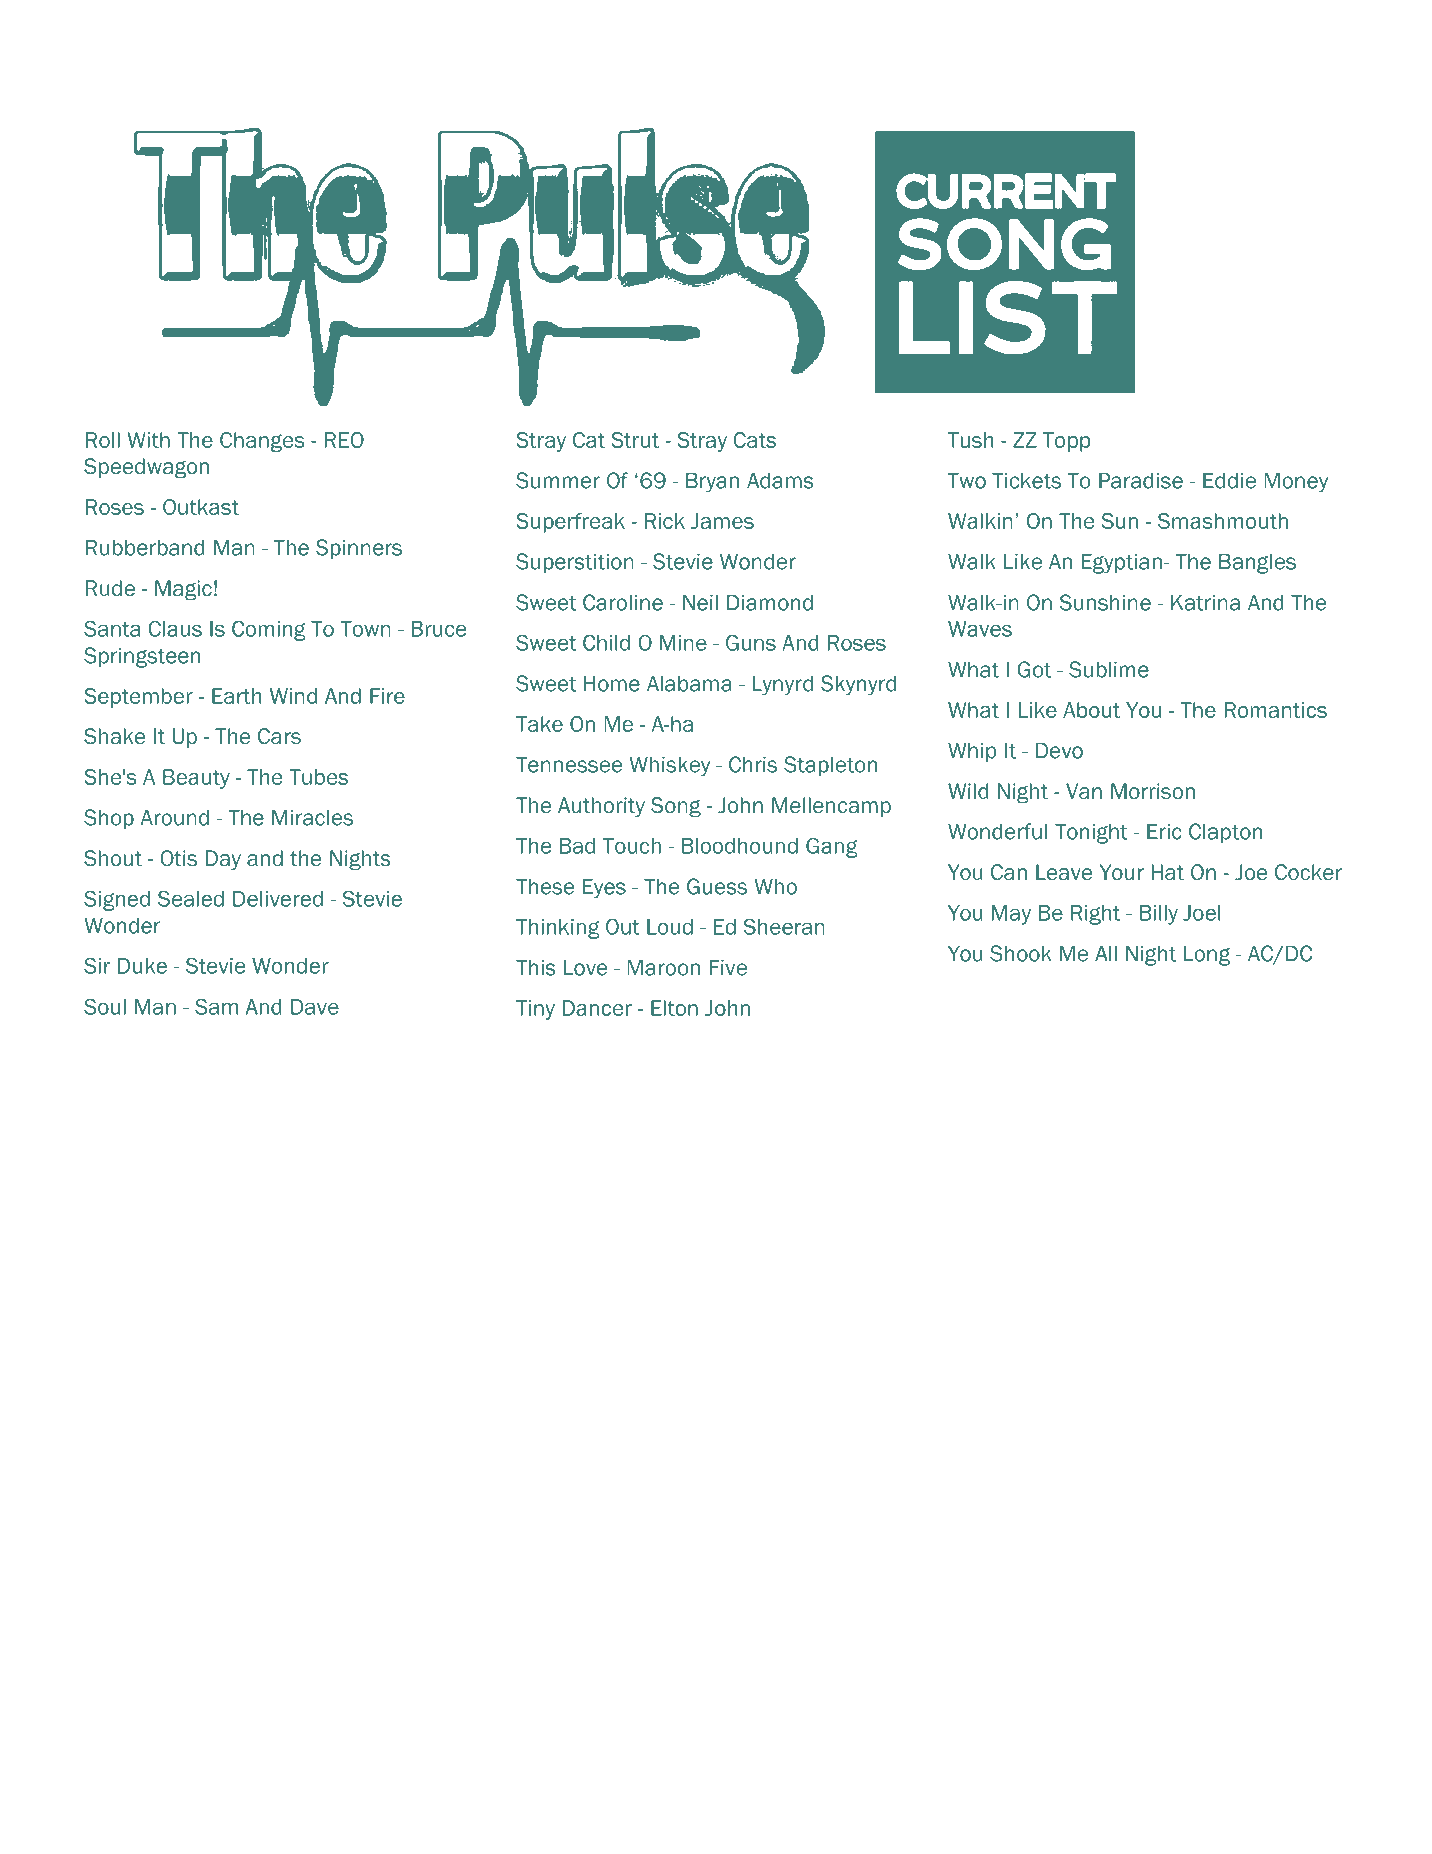 The image size is (1432, 1854). Describe the element at coordinates (1205, 603) in the screenshot. I see `Katrina` at that location.
